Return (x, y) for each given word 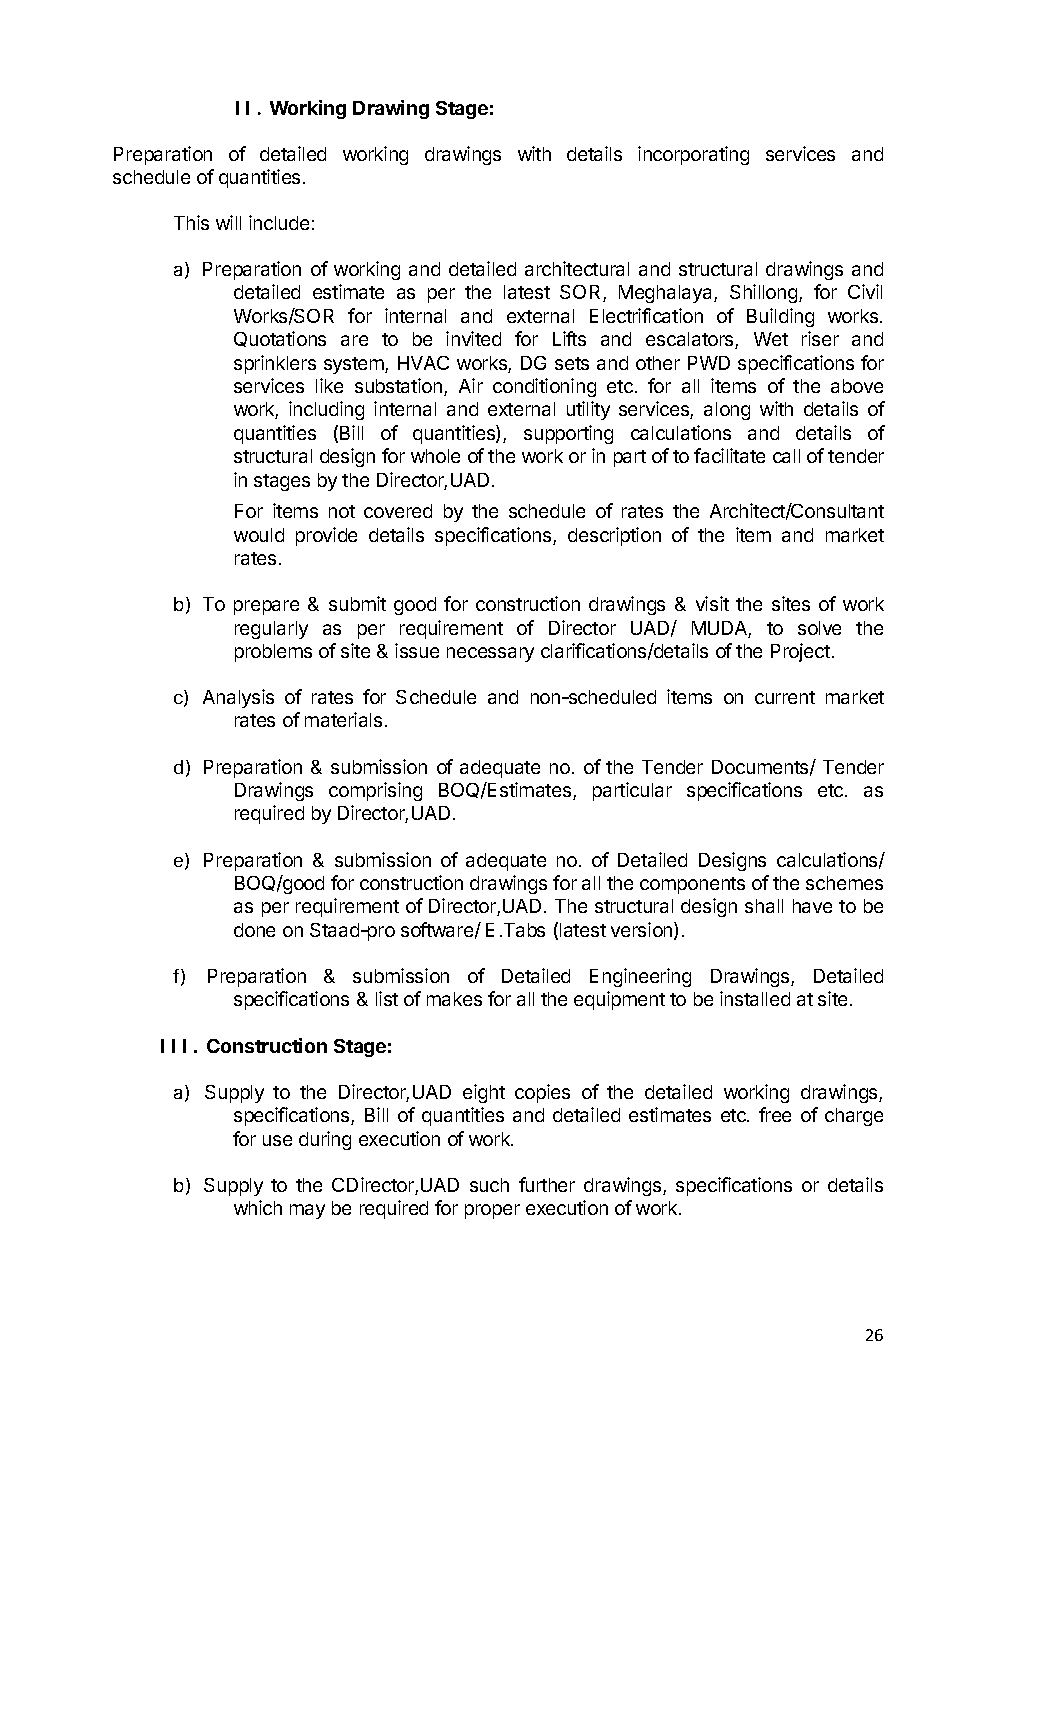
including (326, 410)
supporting (568, 434)
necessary (490, 654)
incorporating (693, 155)
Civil (865, 291)
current (785, 697)
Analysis (238, 698)
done (254, 930)
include (279, 222)
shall (764, 906)
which (258, 1207)
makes (454, 999)
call (786, 456)
